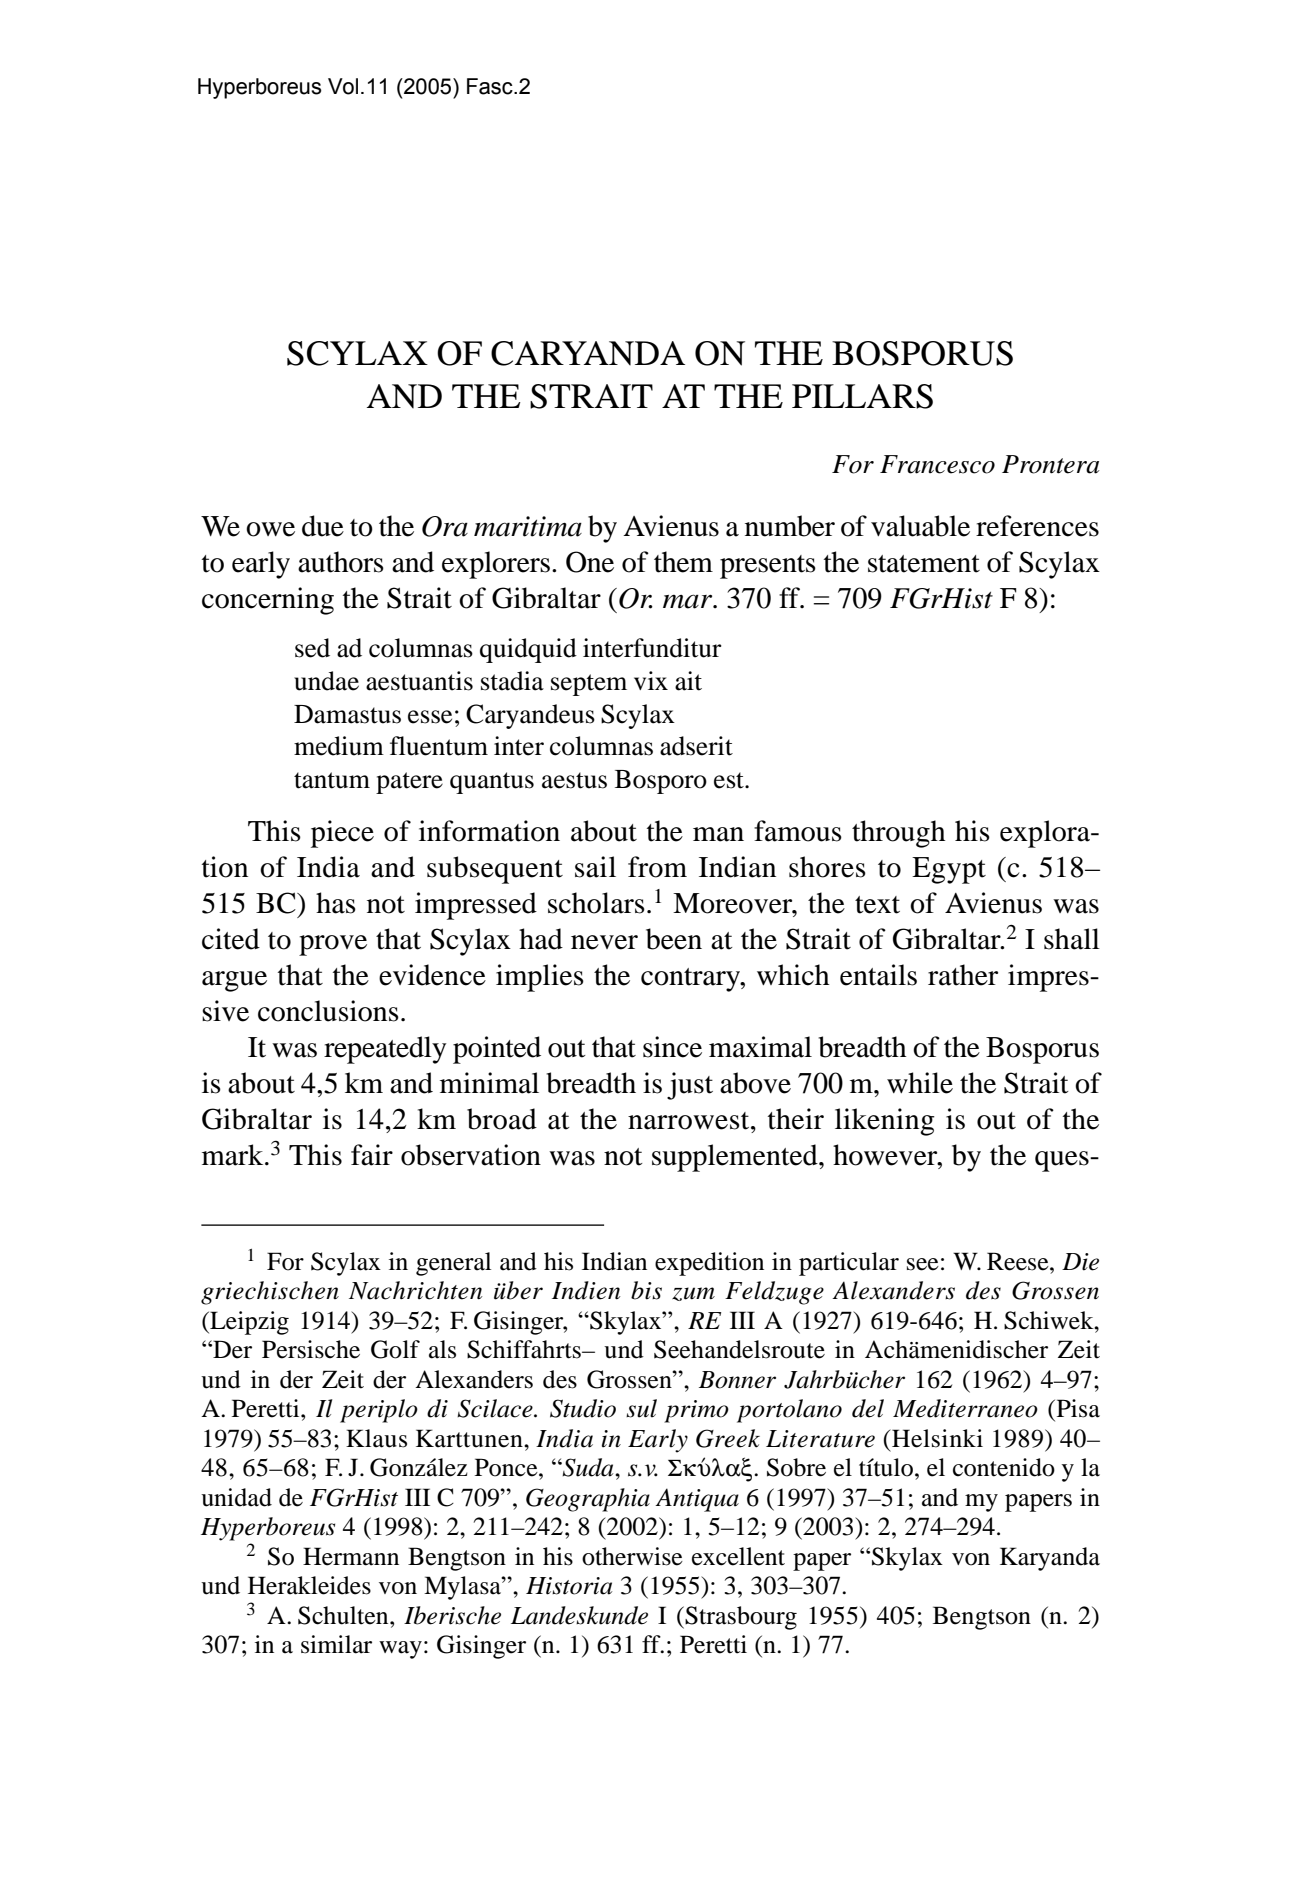  What do you see at coordinates (342, 834) in the document?
I see `piece` at bounding box center [342, 834].
